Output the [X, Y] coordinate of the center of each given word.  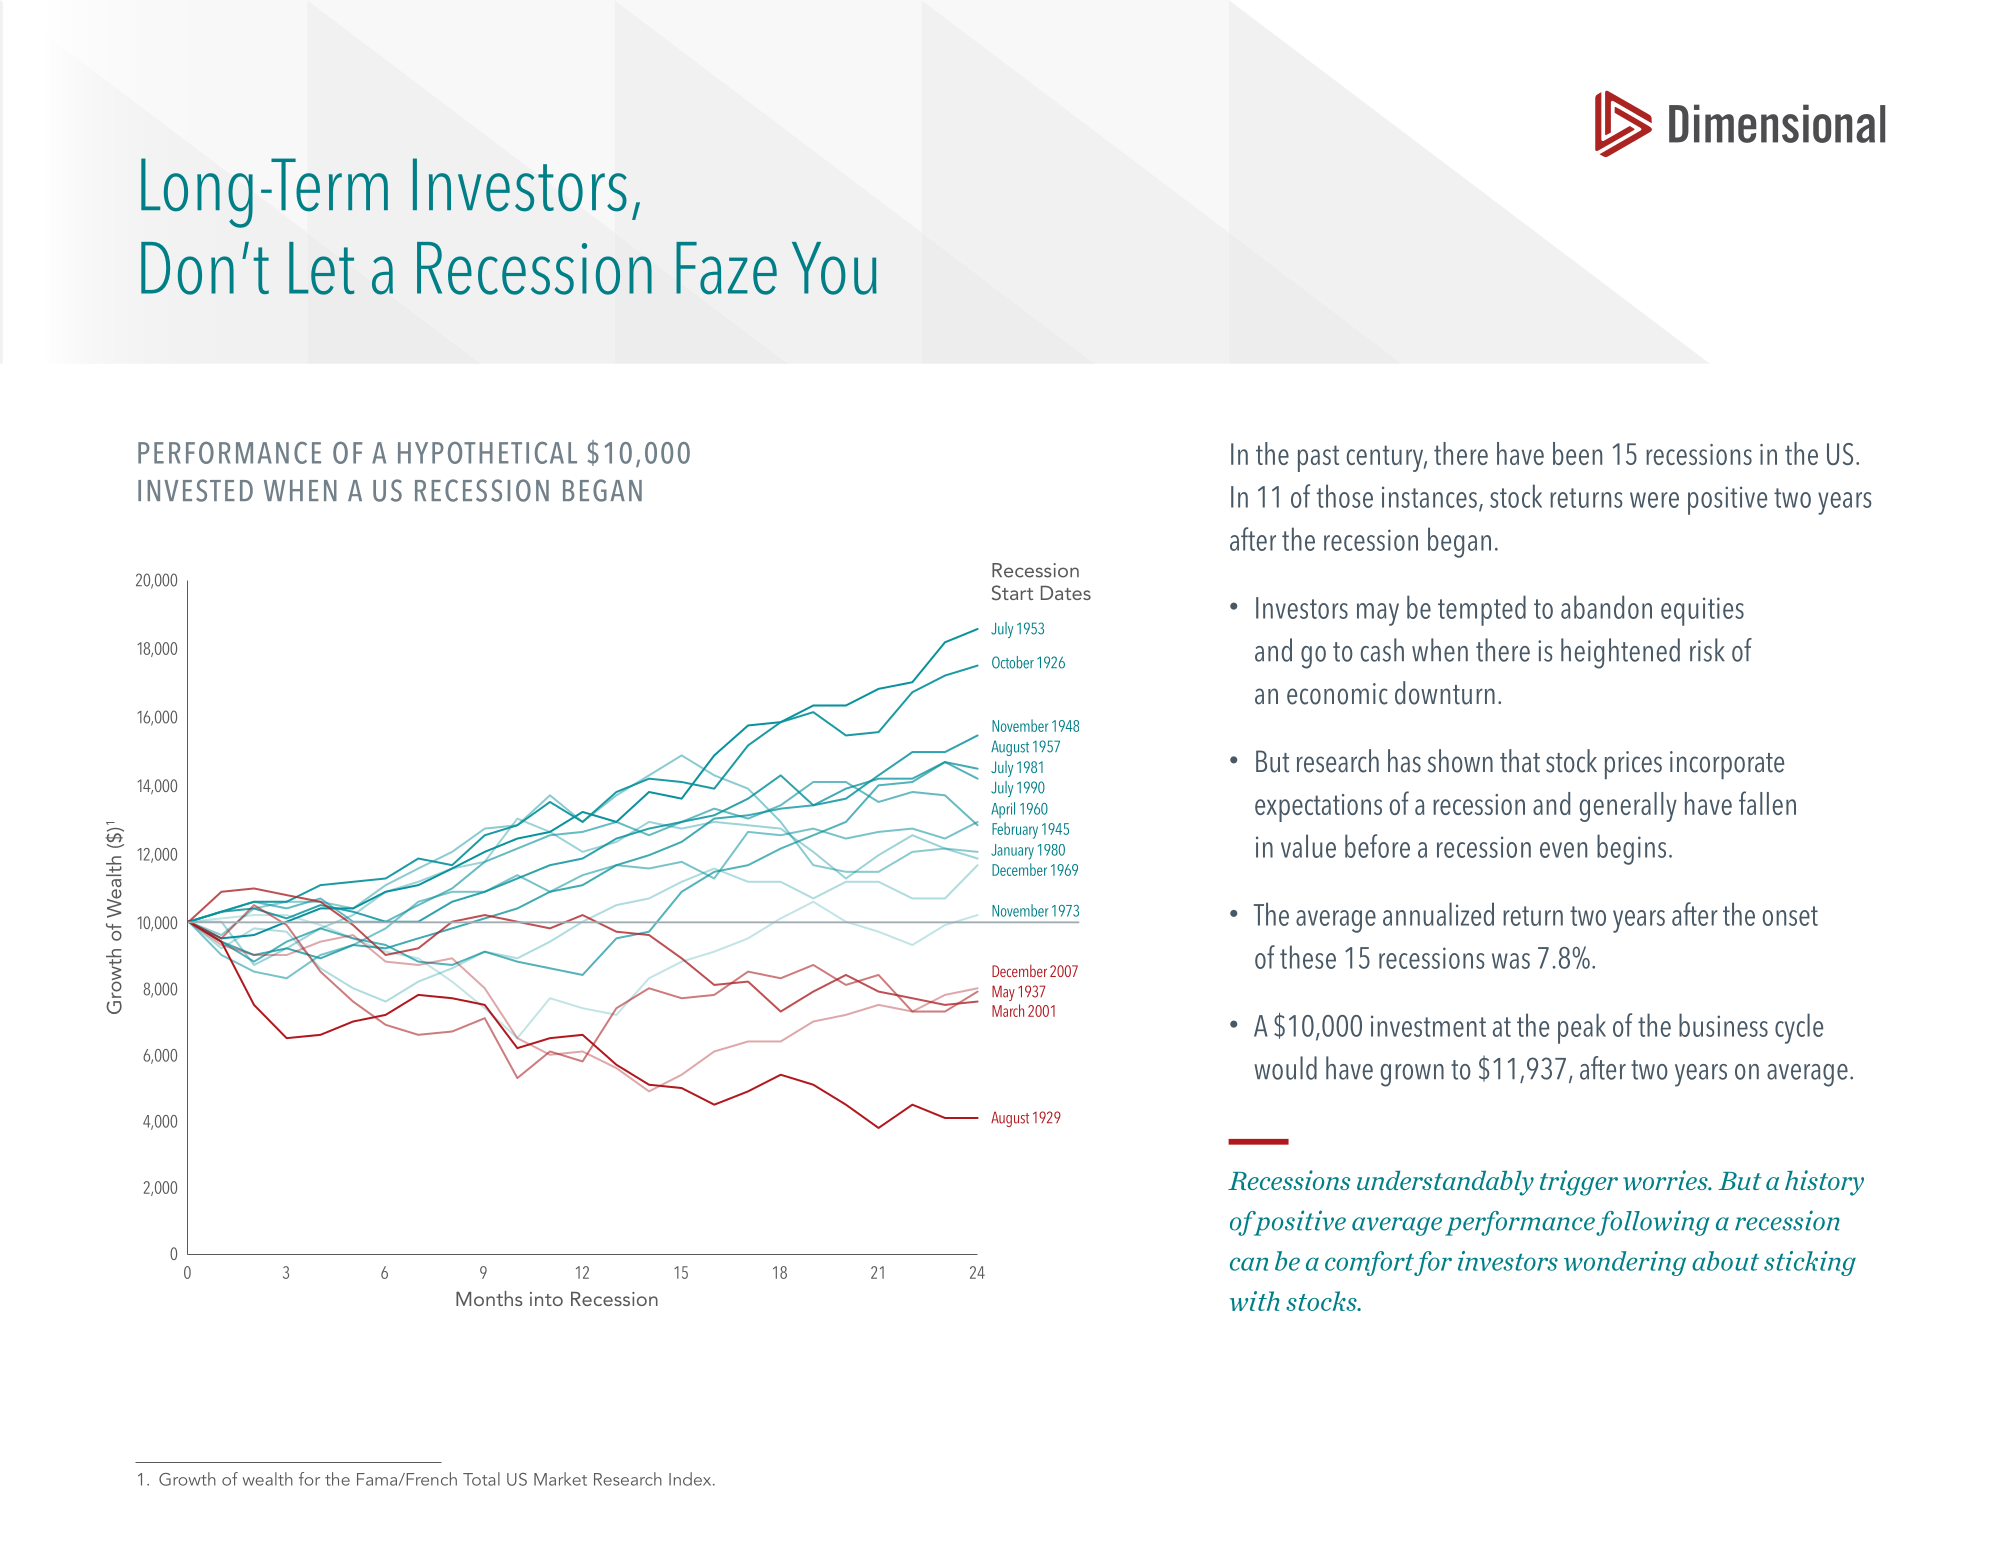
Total [481, 1479]
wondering [1625, 1263]
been [1577, 453]
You [834, 268]
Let [322, 268]
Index [691, 1479]
